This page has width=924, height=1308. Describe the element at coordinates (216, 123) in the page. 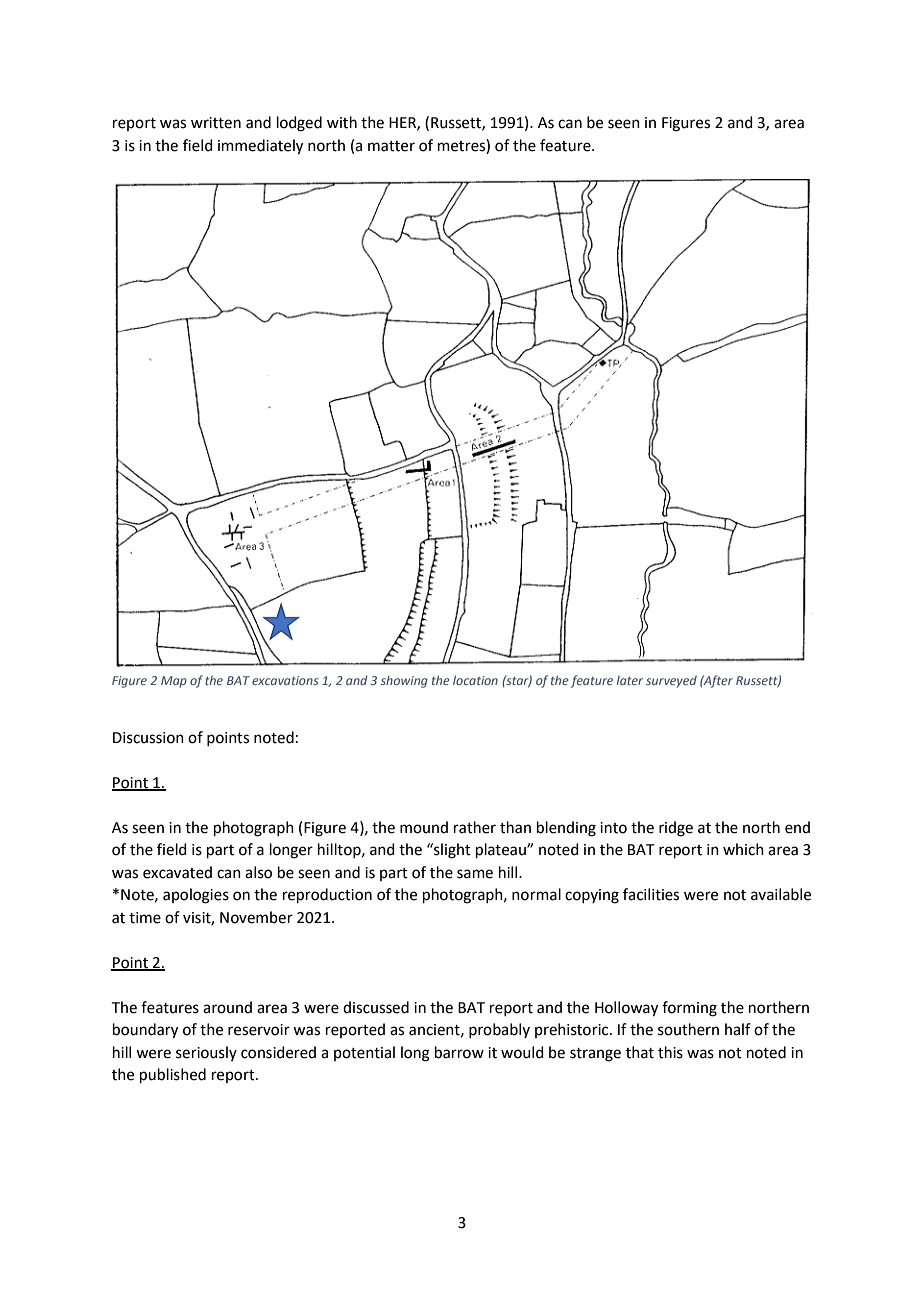

I see `written` at that location.
